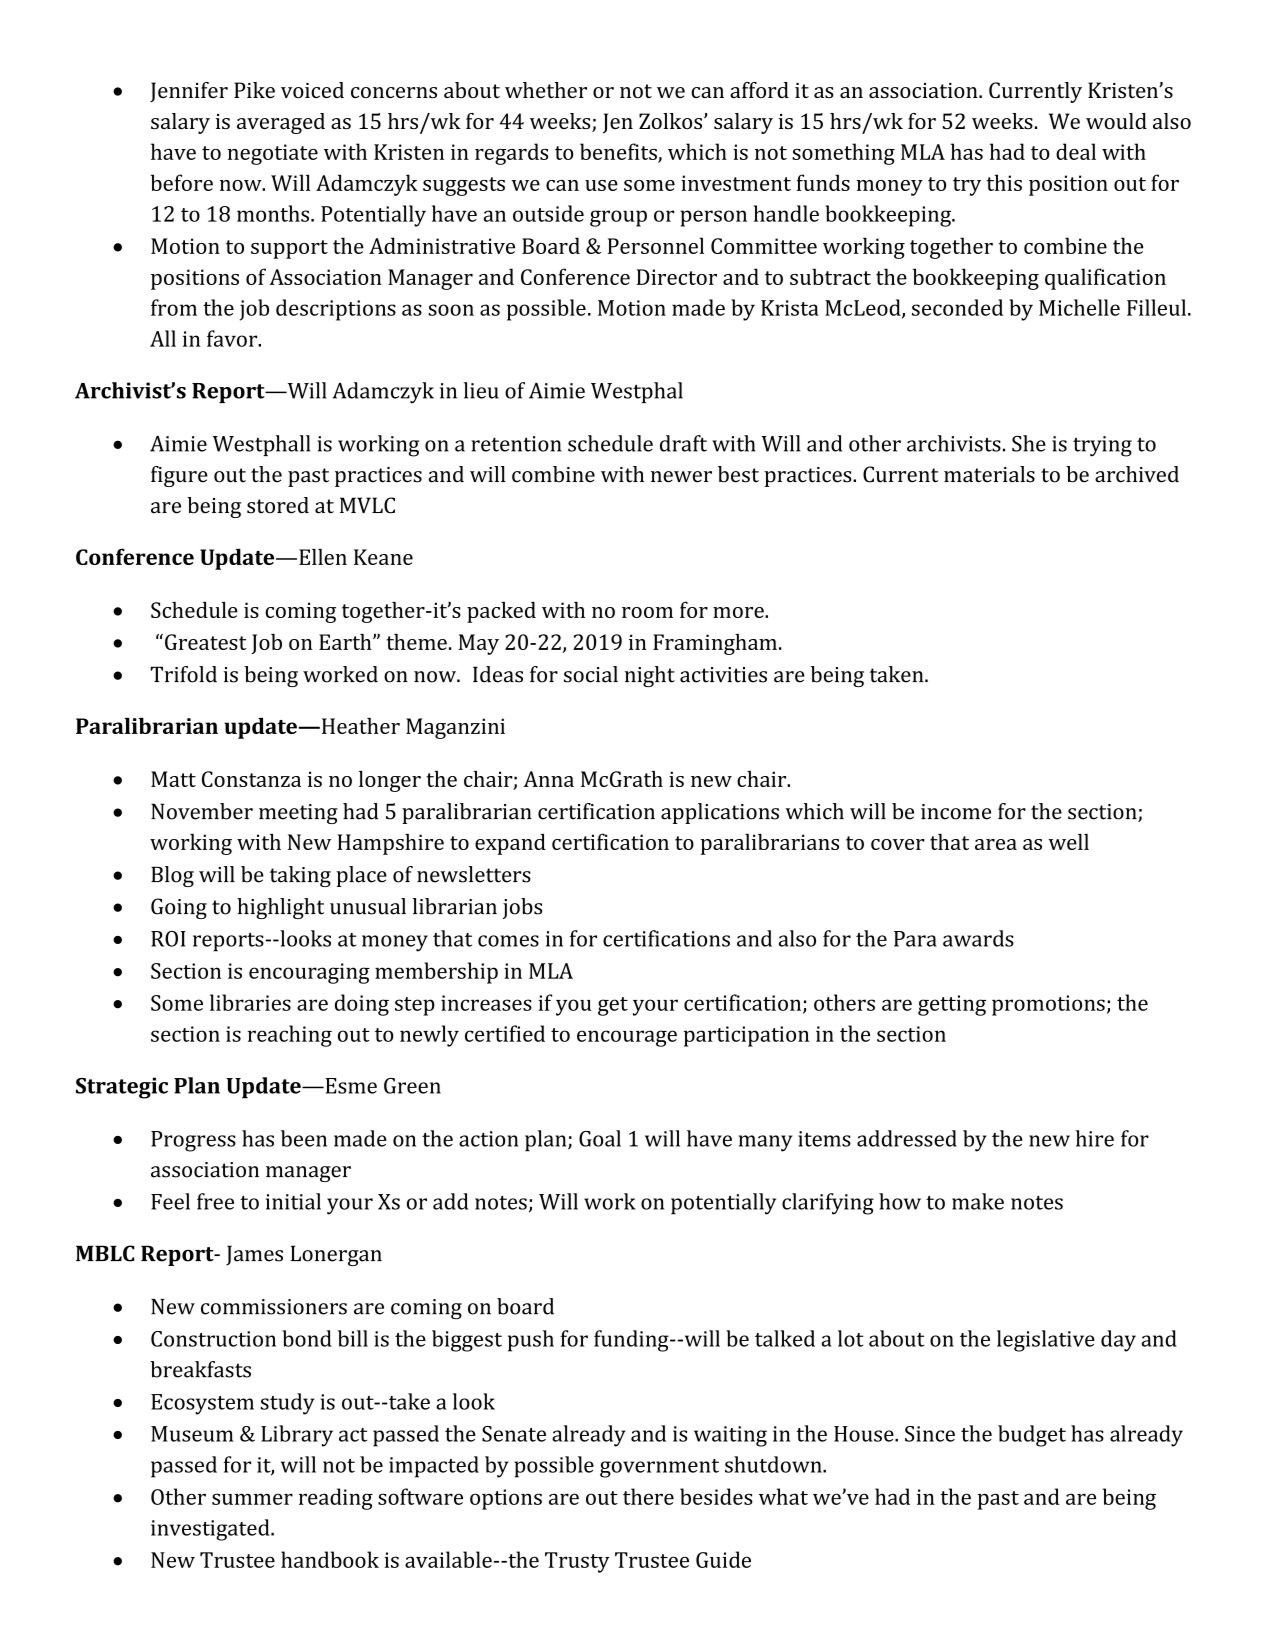  Describe the element at coordinates (281, 123) in the screenshot. I see `averaged` at that location.
